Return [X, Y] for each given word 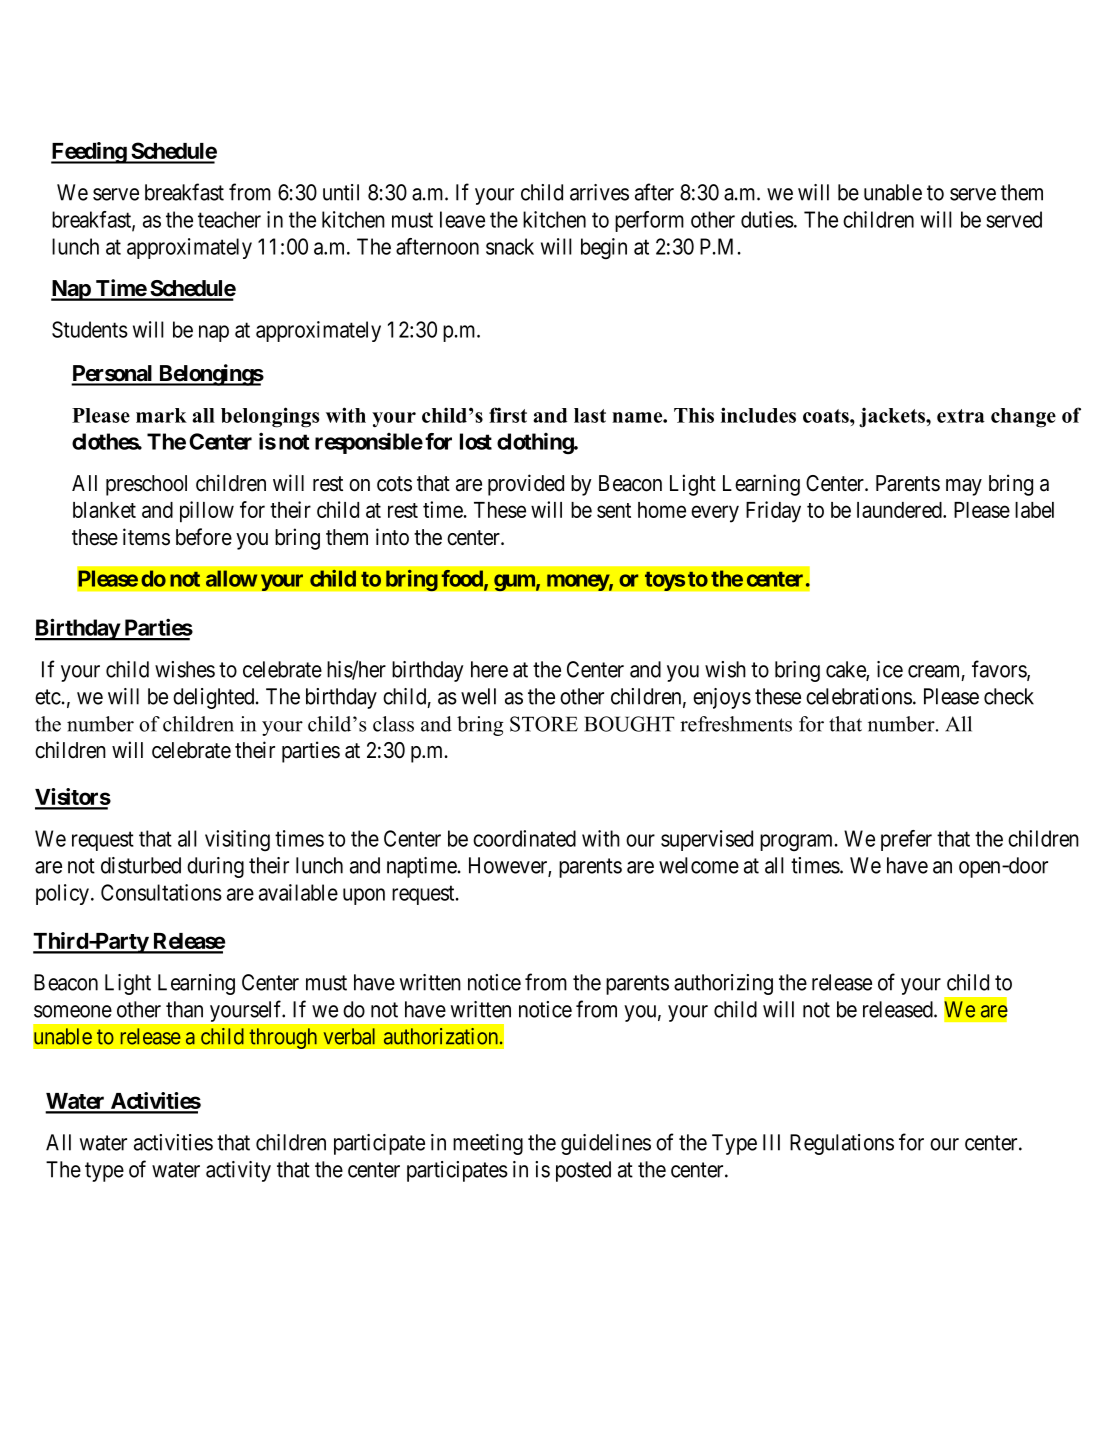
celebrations [859, 696]
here [489, 669]
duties [767, 219]
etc [48, 697]
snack [510, 246]
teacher [229, 219]
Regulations [842, 1144]
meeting [488, 1144]
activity [238, 1171]
